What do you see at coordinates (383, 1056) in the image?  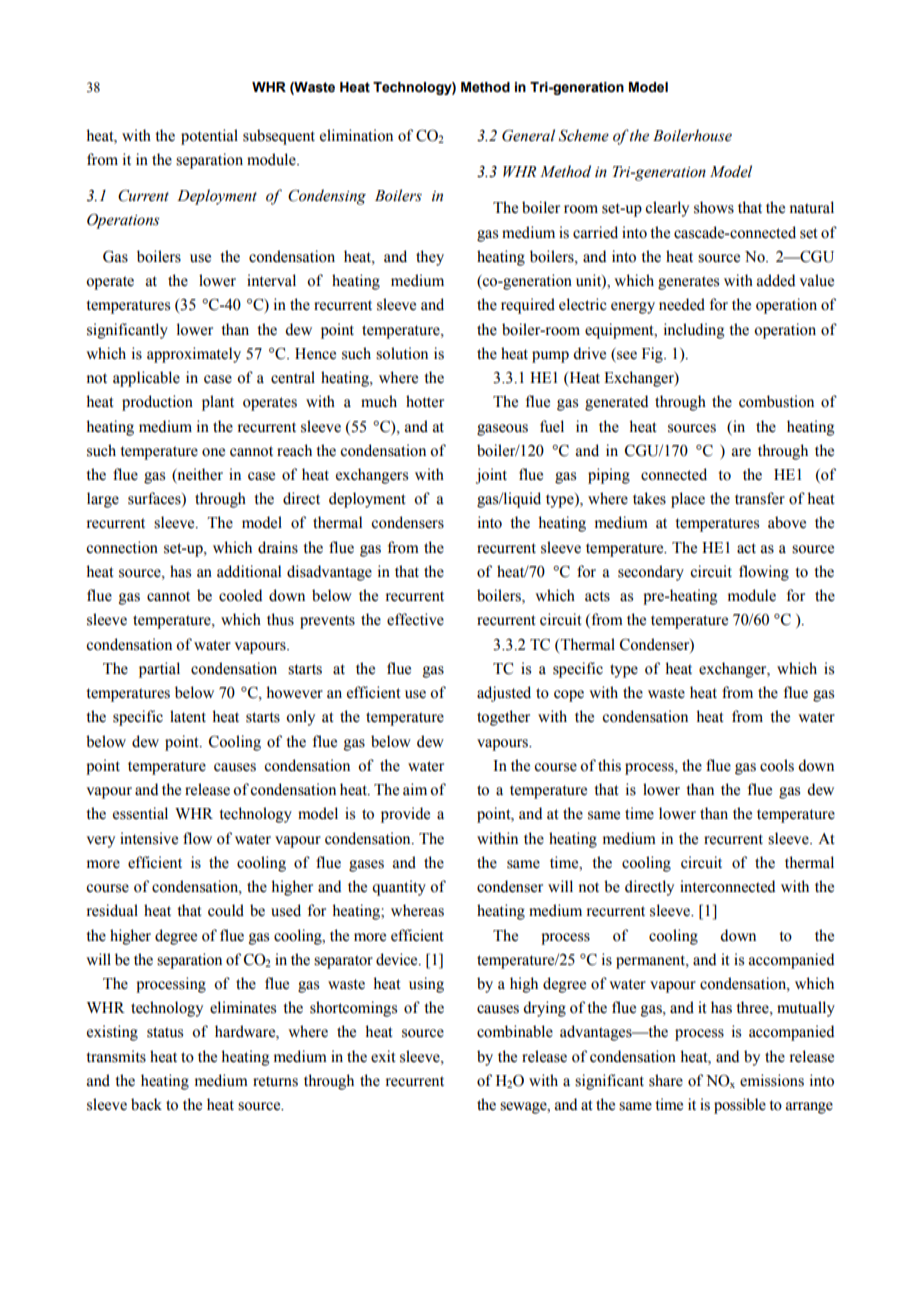 I see `exit` at bounding box center [383, 1056].
